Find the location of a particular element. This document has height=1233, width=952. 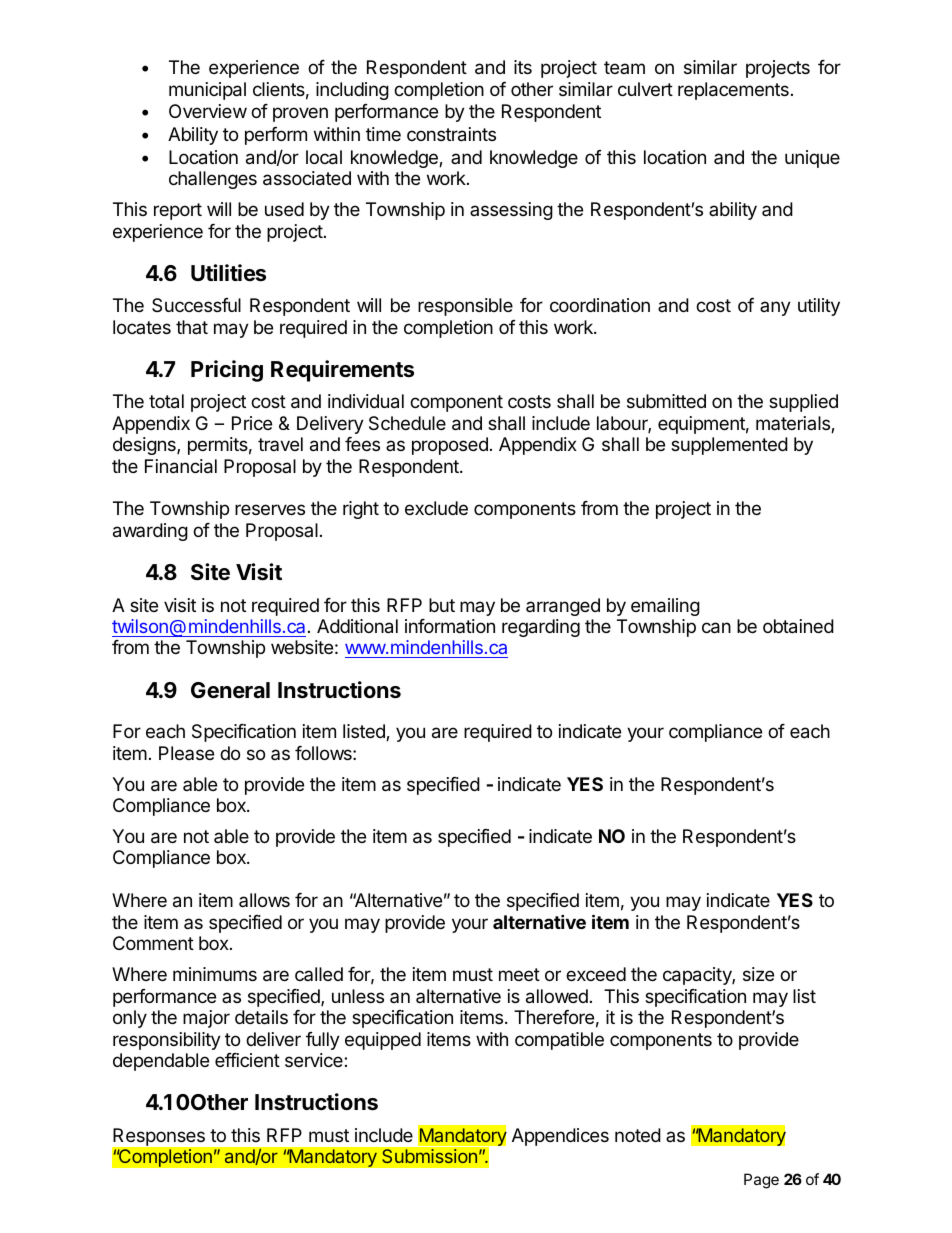

Financial is located at coordinates (181, 466).
